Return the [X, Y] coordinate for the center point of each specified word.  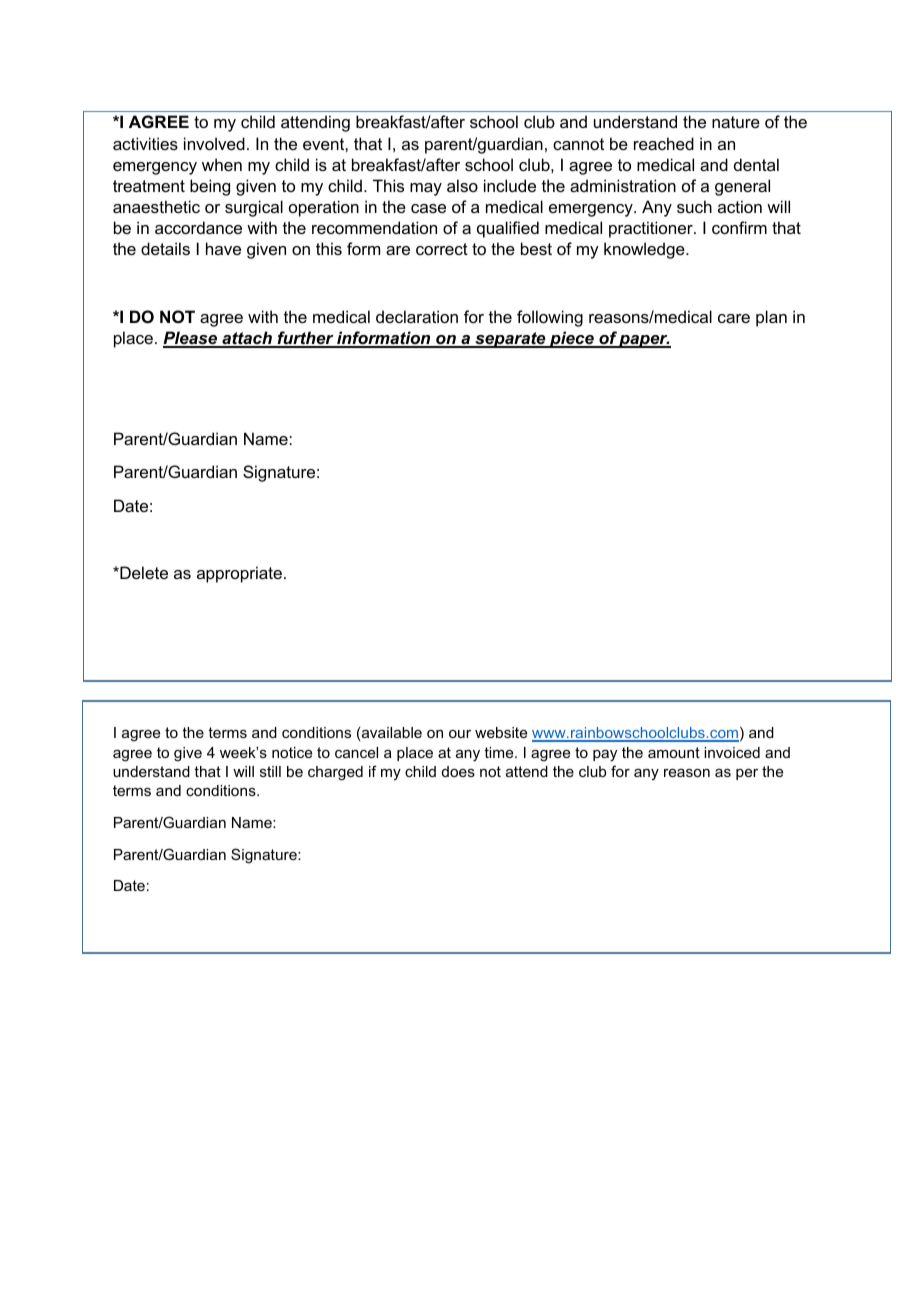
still [270, 771]
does [458, 771]
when [222, 164]
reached [664, 143]
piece [572, 339]
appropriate [239, 574]
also [462, 185]
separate [510, 340]
